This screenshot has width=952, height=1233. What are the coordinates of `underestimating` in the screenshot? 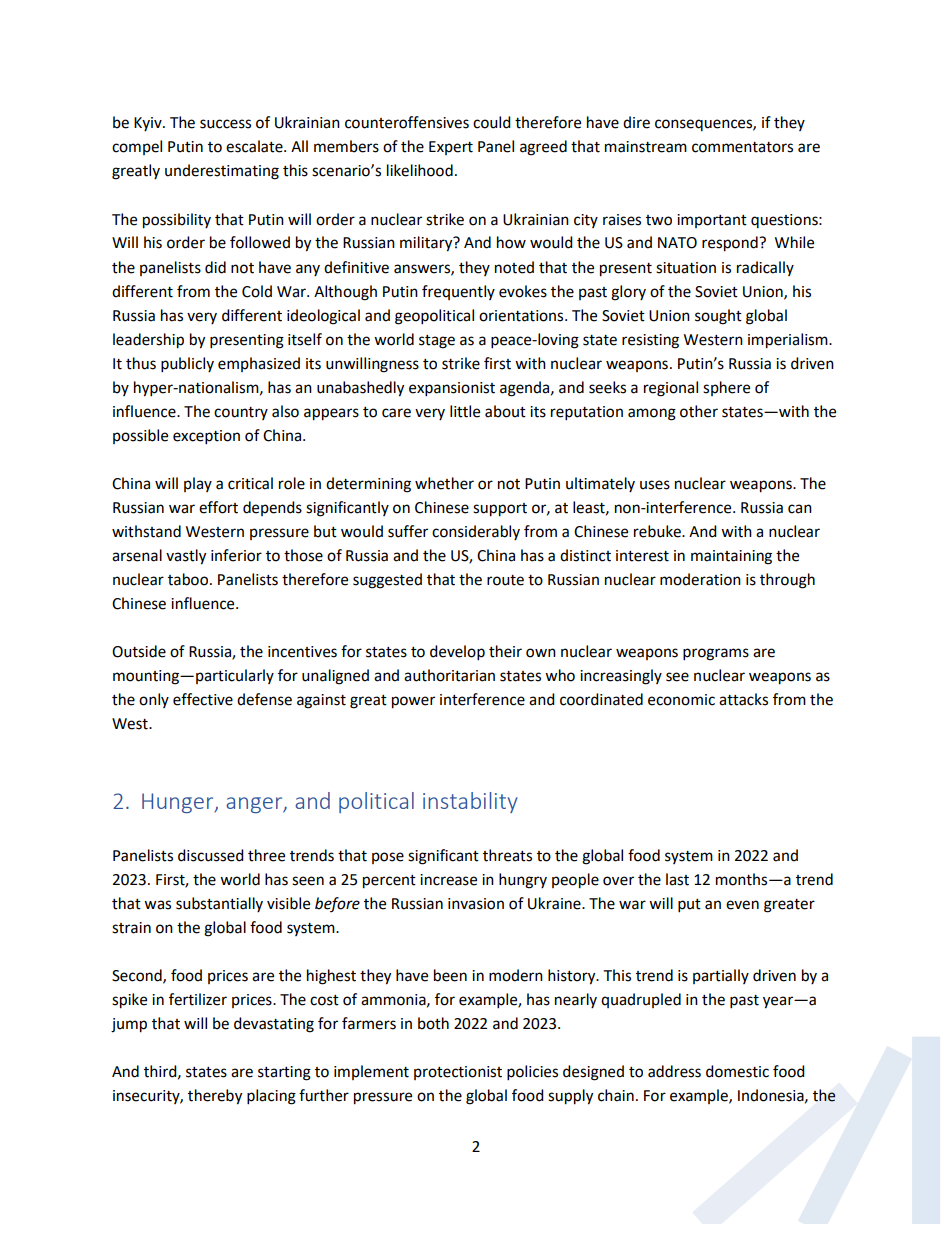 It's located at (222, 172).
